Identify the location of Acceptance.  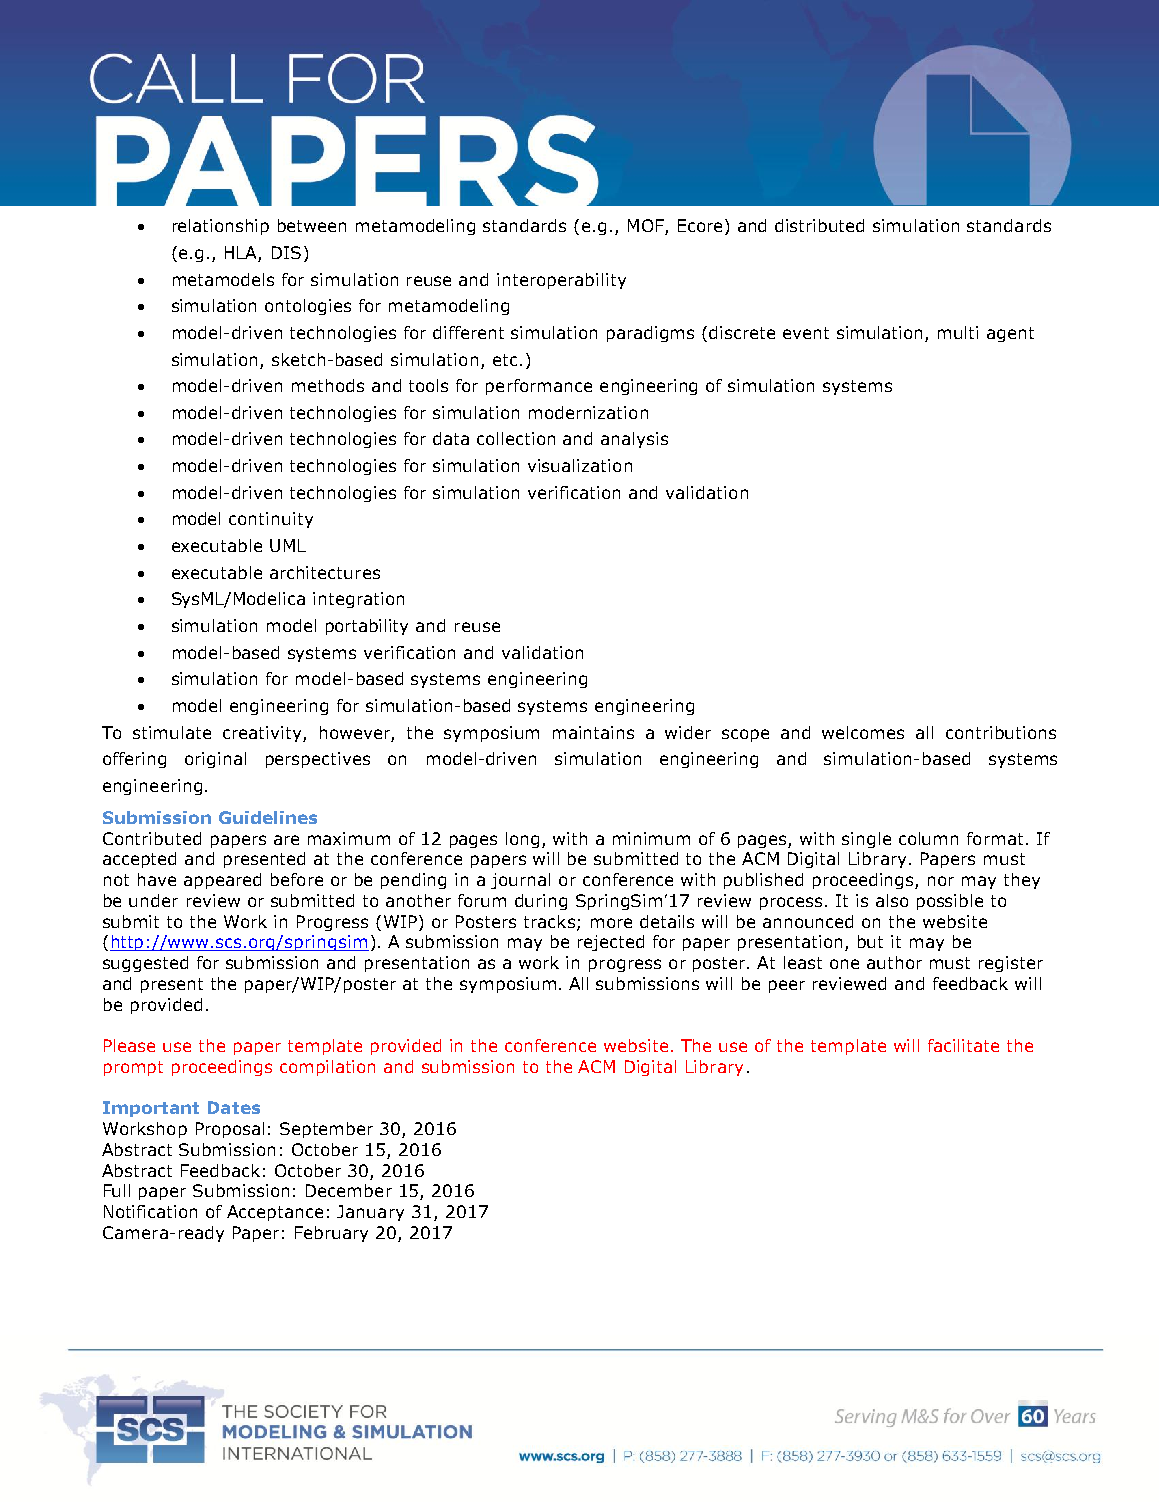
(275, 1213).
